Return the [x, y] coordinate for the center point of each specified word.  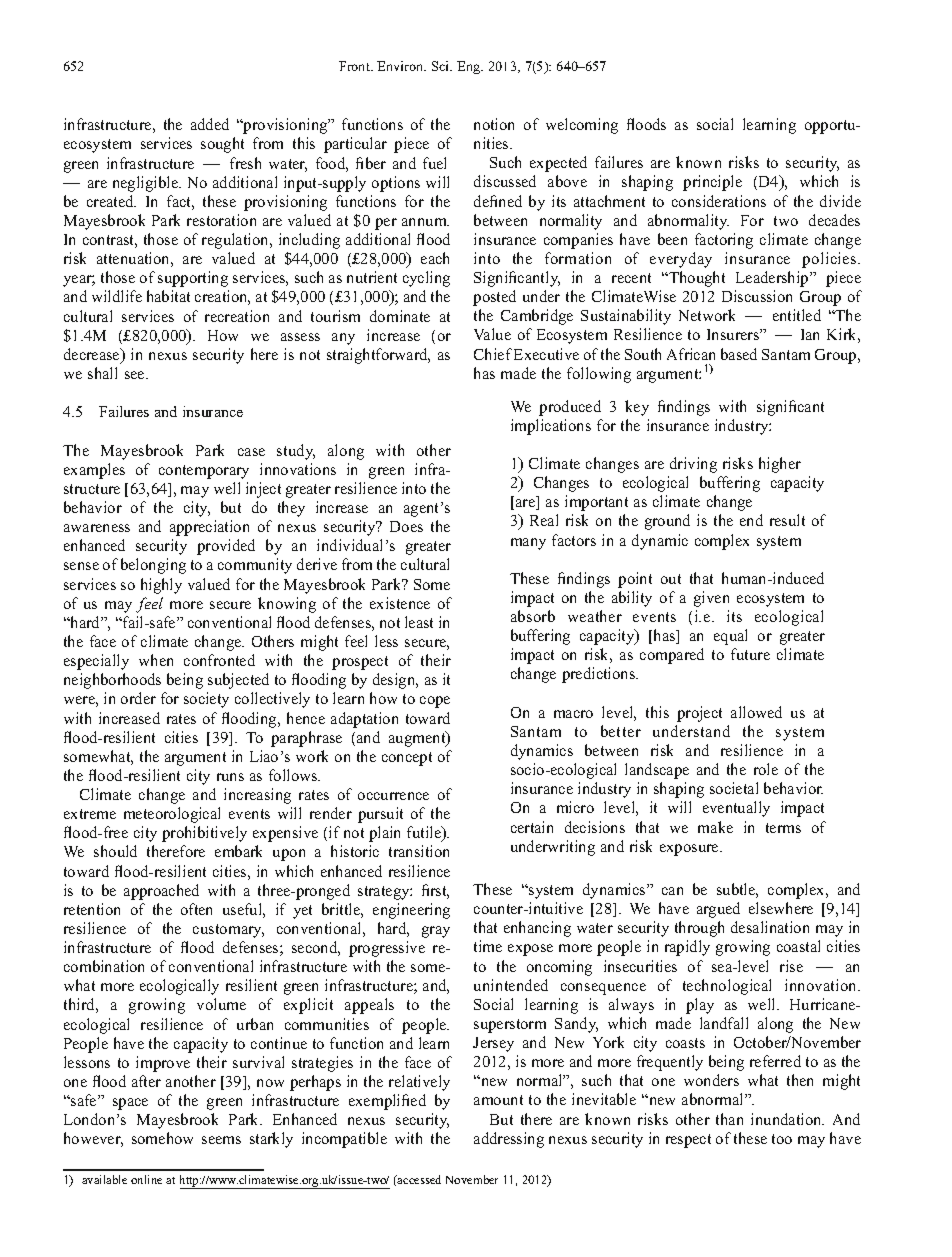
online [146, 1179]
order [138, 698]
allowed [756, 712]
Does [406, 526]
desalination [770, 927]
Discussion [757, 296]
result [787, 520]
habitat [168, 296]
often [196, 909]
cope [435, 702]
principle [712, 183]
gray [436, 932]
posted [494, 298]
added [210, 124]
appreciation [209, 528]
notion [494, 124]
